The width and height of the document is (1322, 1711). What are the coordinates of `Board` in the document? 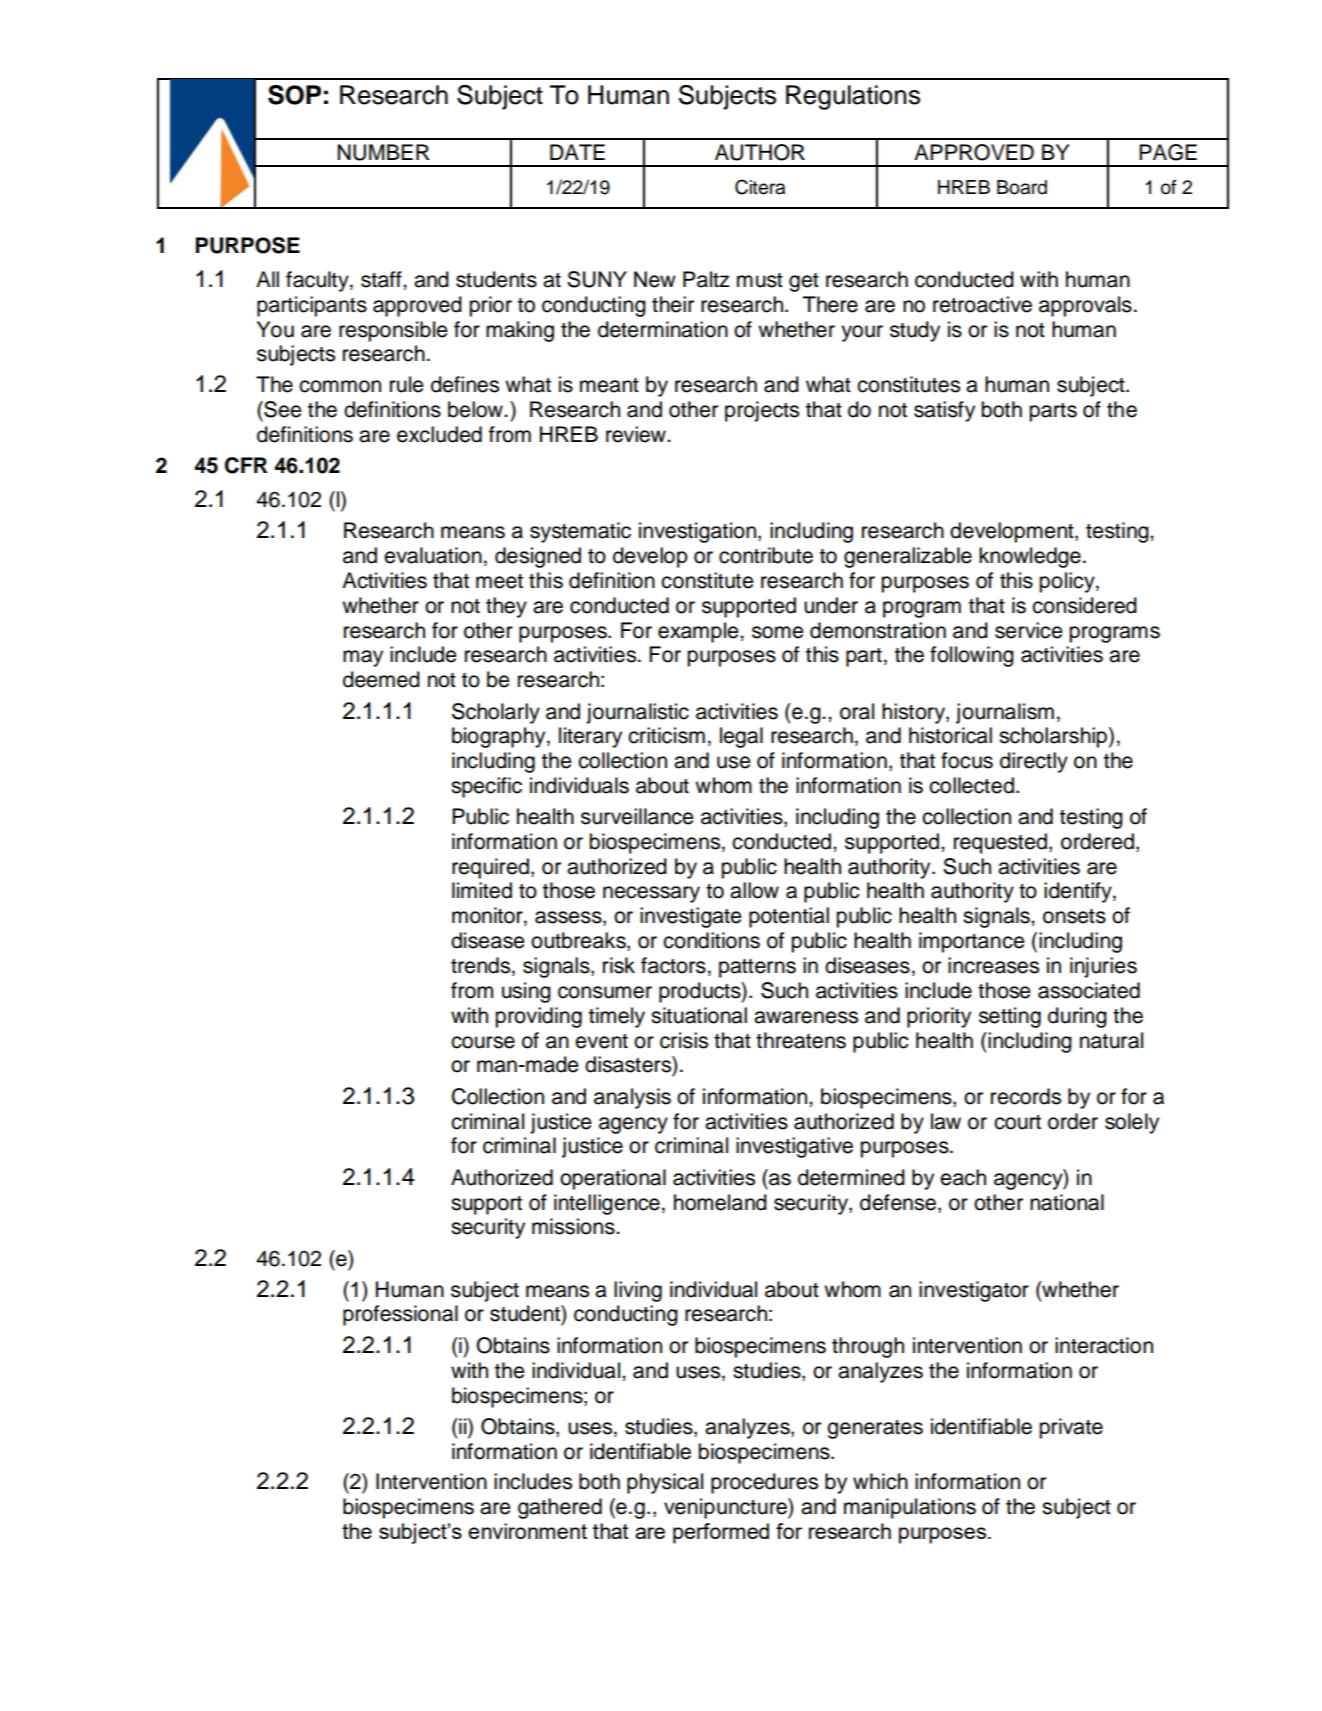 It's located at (1022, 187).
